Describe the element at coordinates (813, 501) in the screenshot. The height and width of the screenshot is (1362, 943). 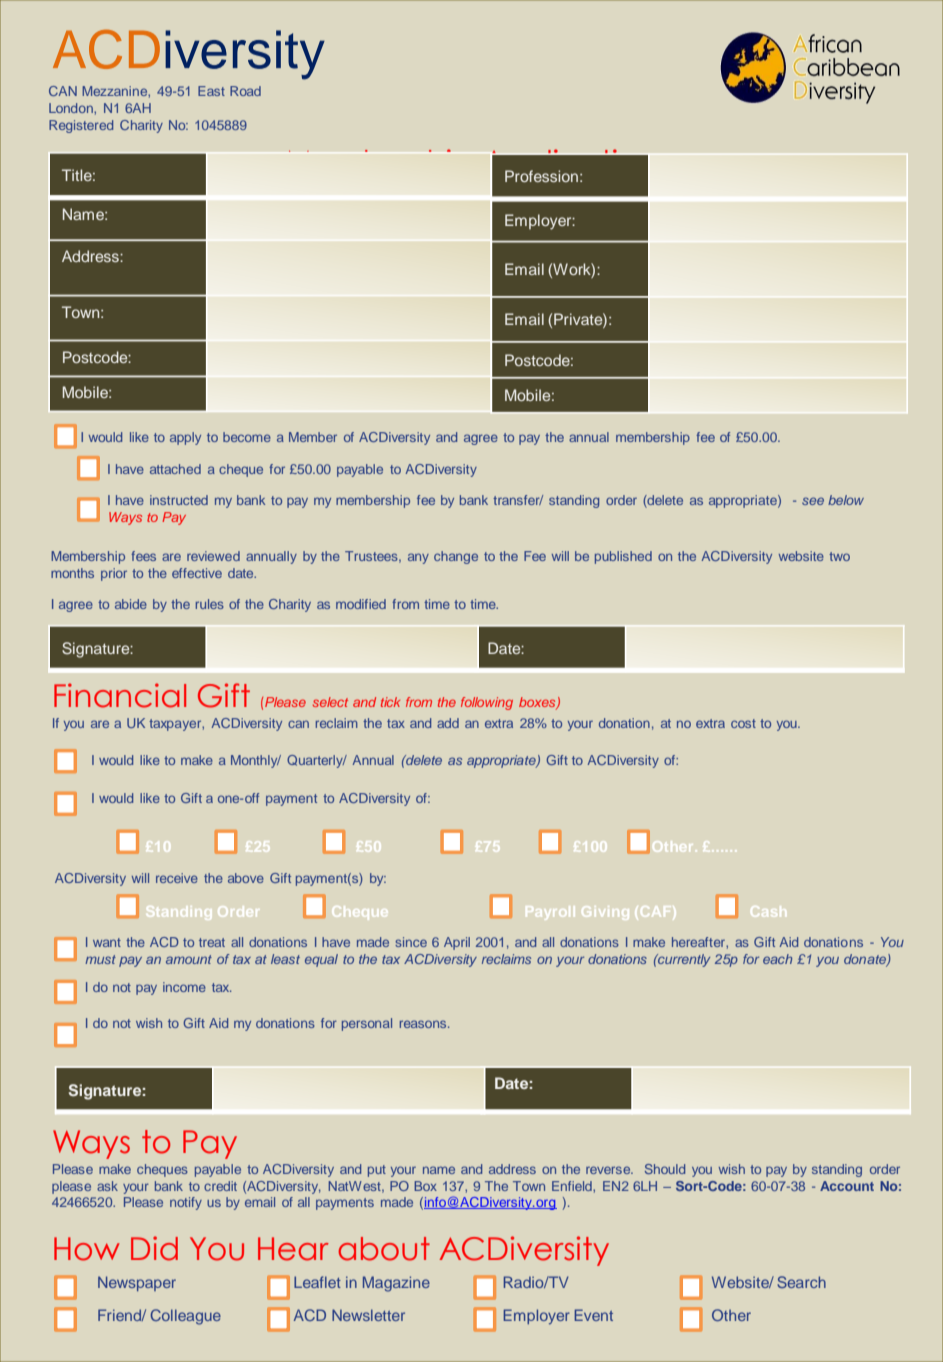
I see `see` at that location.
